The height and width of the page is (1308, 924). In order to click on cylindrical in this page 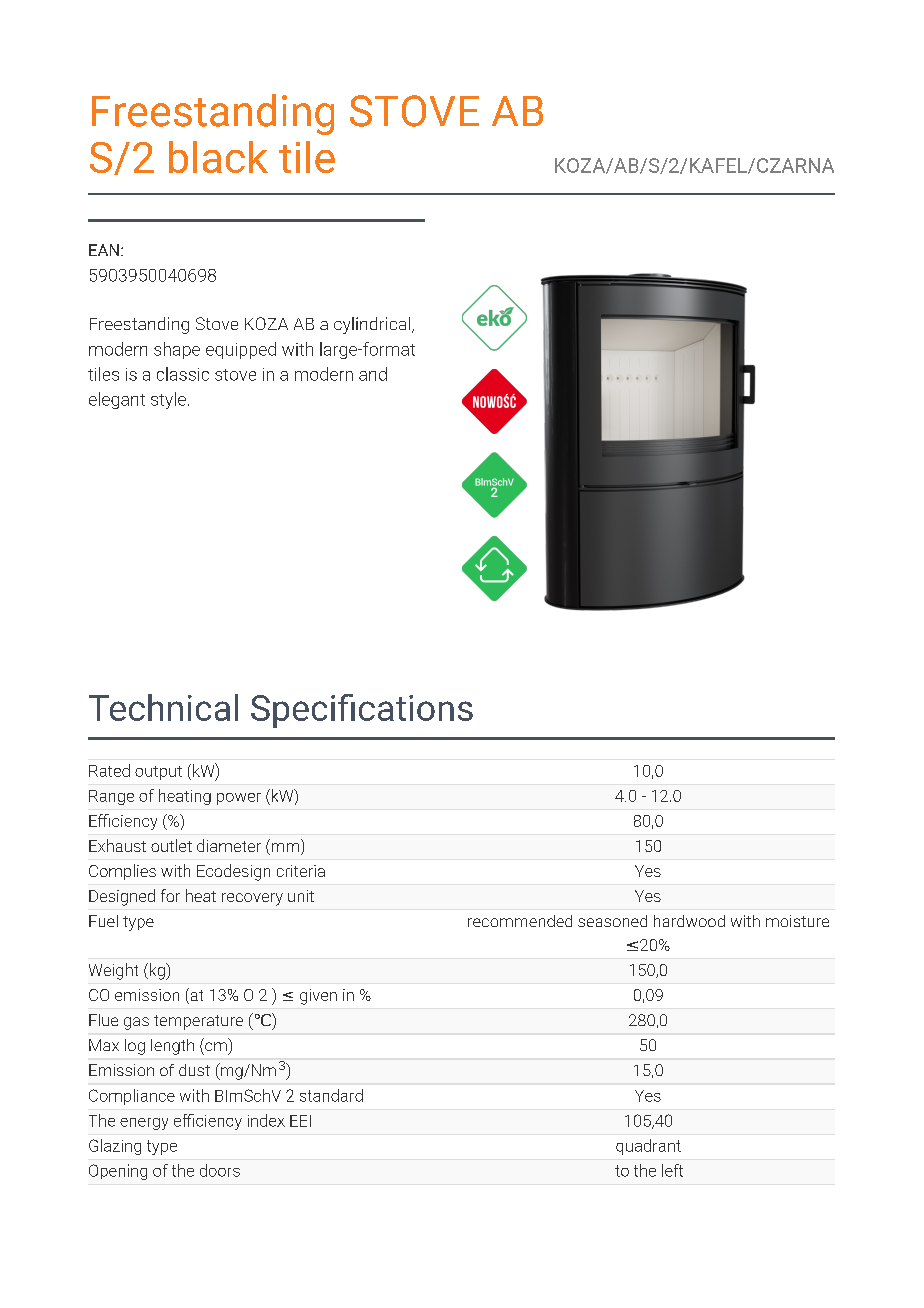, I will do `click(373, 325)`.
